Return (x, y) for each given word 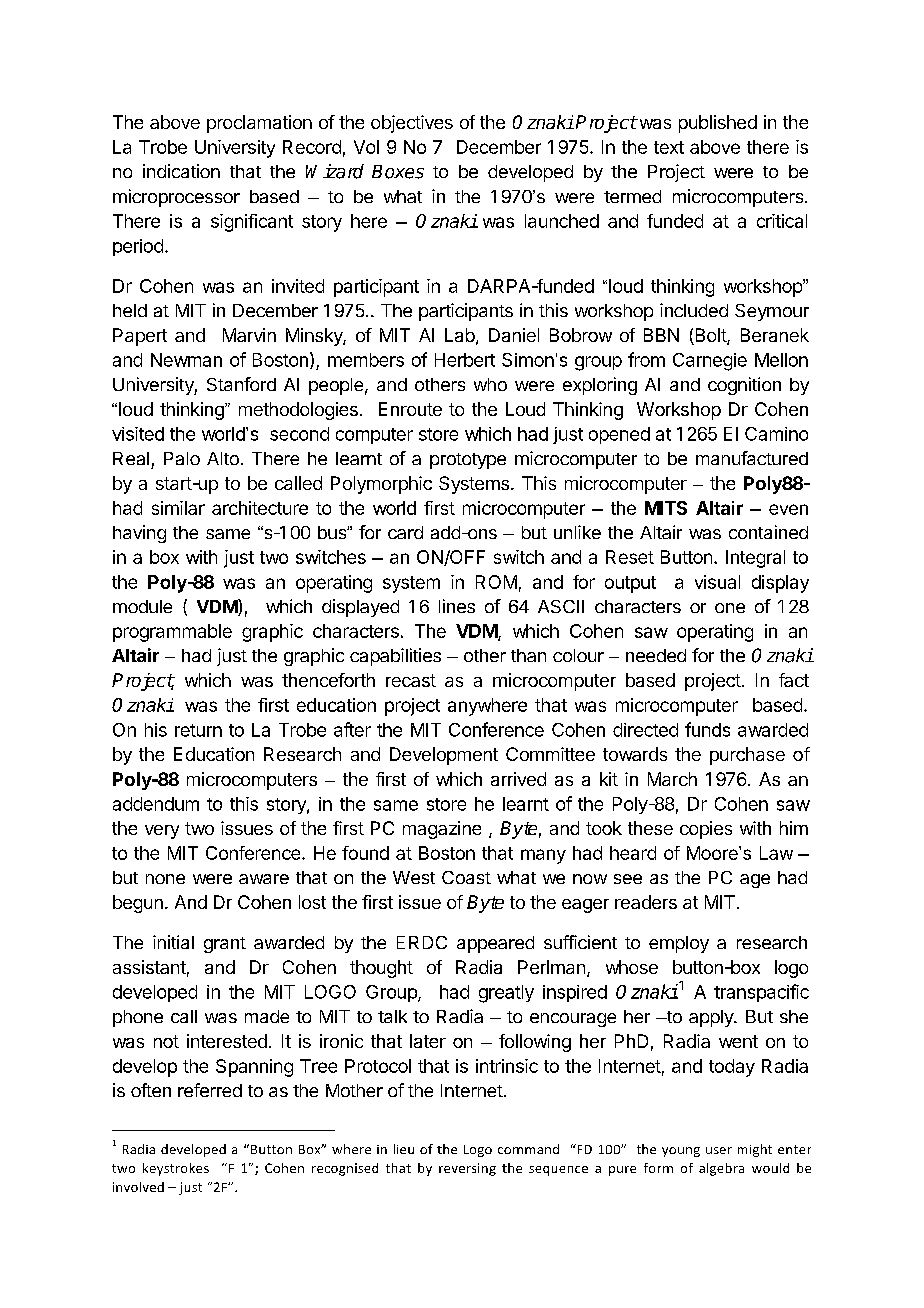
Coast (466, 877)
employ (679, 944)
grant (225, 945)
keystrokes (176, 1169)
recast (411, 680)
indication (181, 171)
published (718, 124)
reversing (467, 1169)
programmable (172, 633)
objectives (412, 124)
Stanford (241, 384)
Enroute (410, 409)
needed (656, 655)
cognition (744, 386)
